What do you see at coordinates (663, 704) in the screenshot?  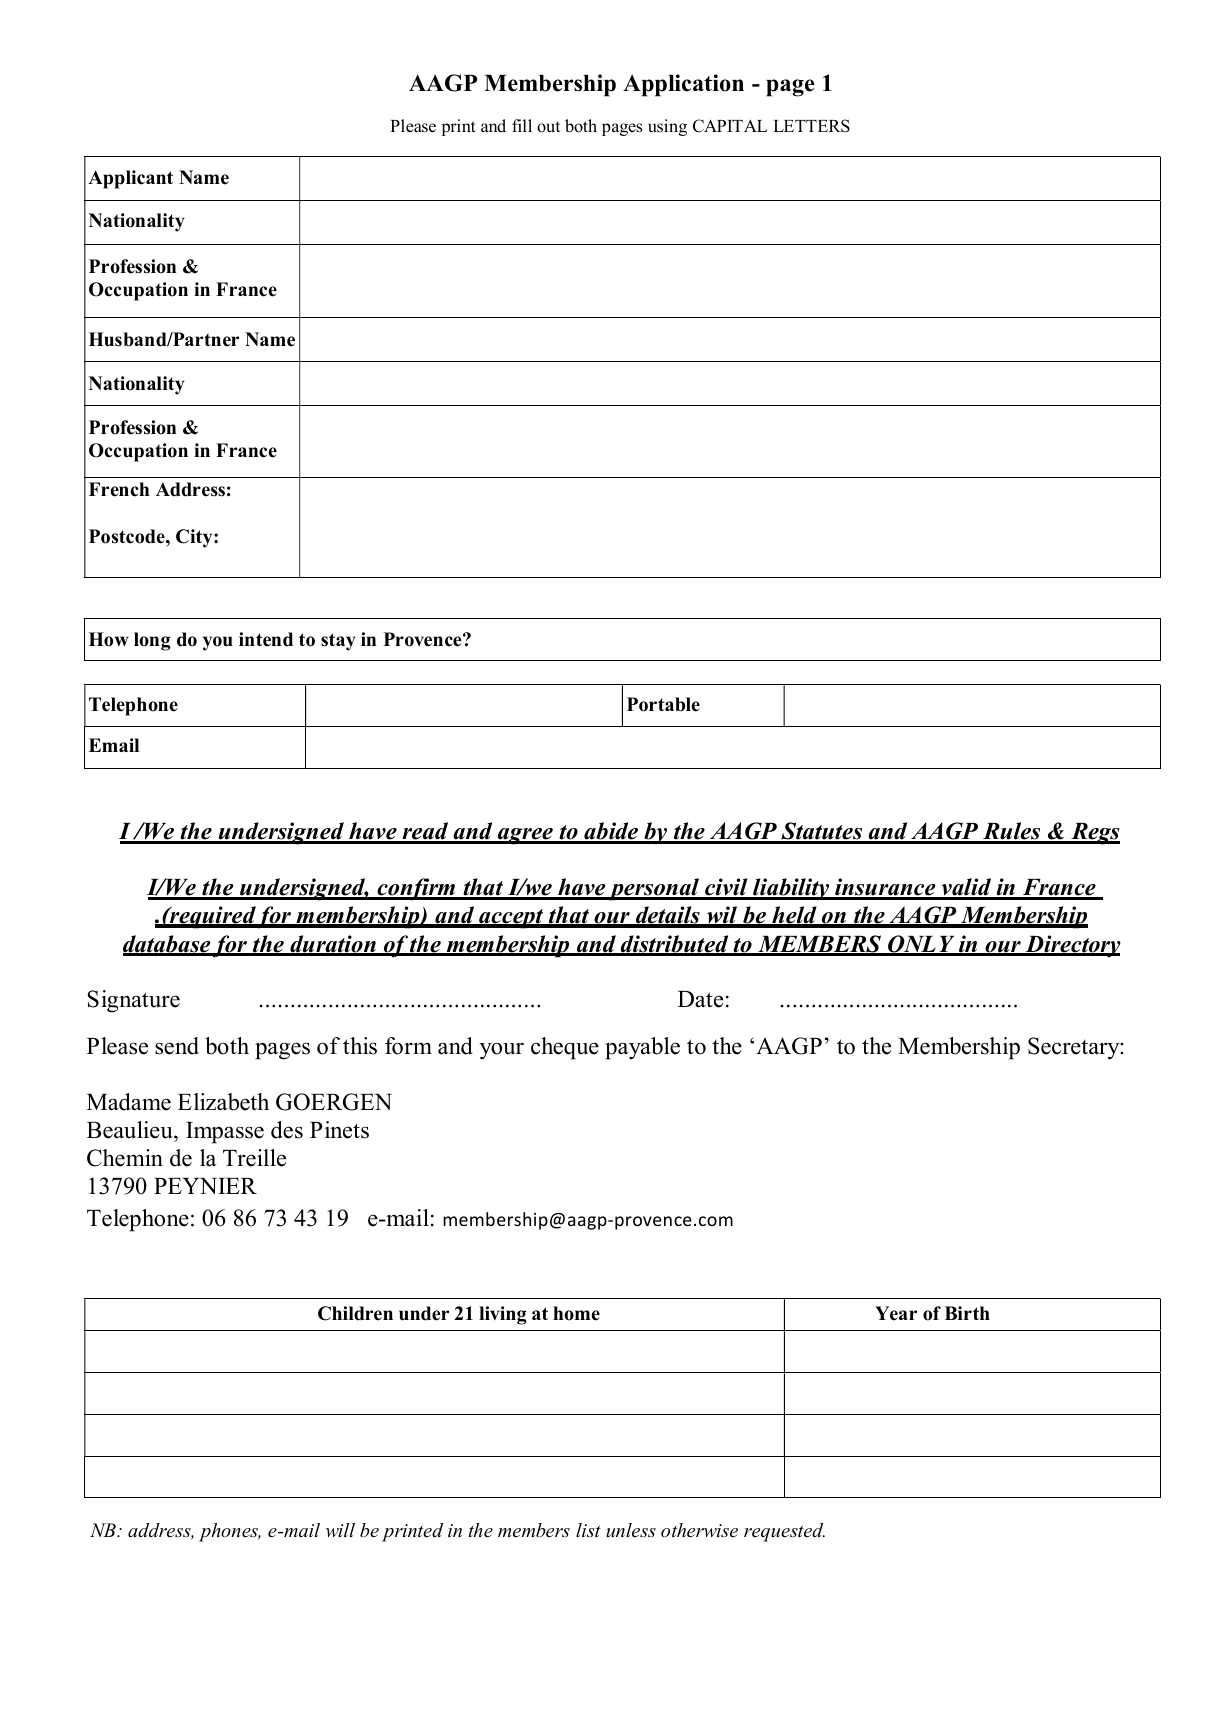 I see `Portable` at bounding box center [663, 704].
